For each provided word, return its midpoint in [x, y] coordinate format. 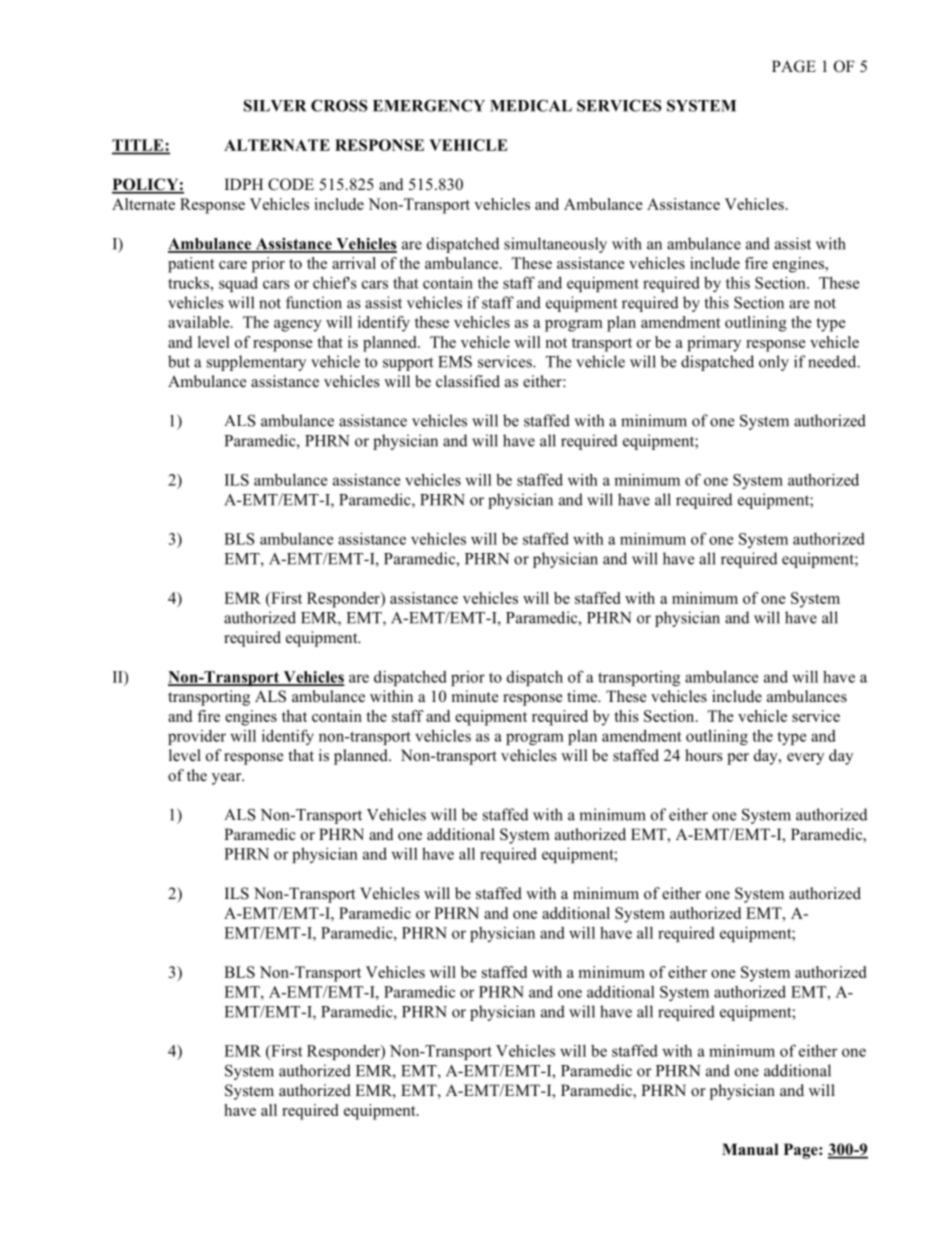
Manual [750, 1149]
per [738, 759]
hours [703, 755]
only [774, 363]
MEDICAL [531, 105]
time [583, 696]
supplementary [256, 363]
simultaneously [555, 245]
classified [468, 381]
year [228, 779]
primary [714, 344]
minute [475, 696]
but [179, 361]
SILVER [275, 105]
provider [197, 737]
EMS [455, 361]
